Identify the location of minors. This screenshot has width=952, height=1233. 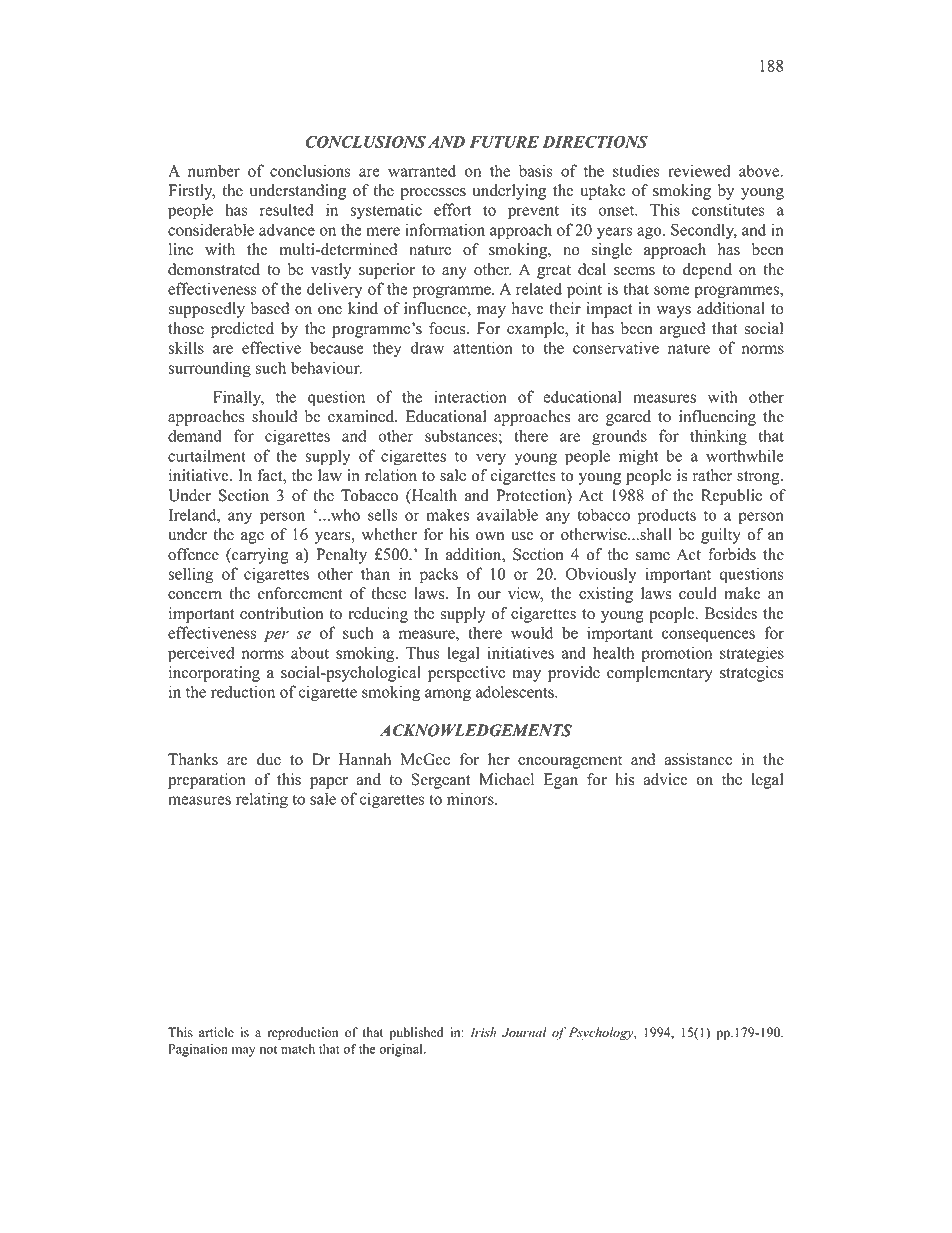
(471, 798).
